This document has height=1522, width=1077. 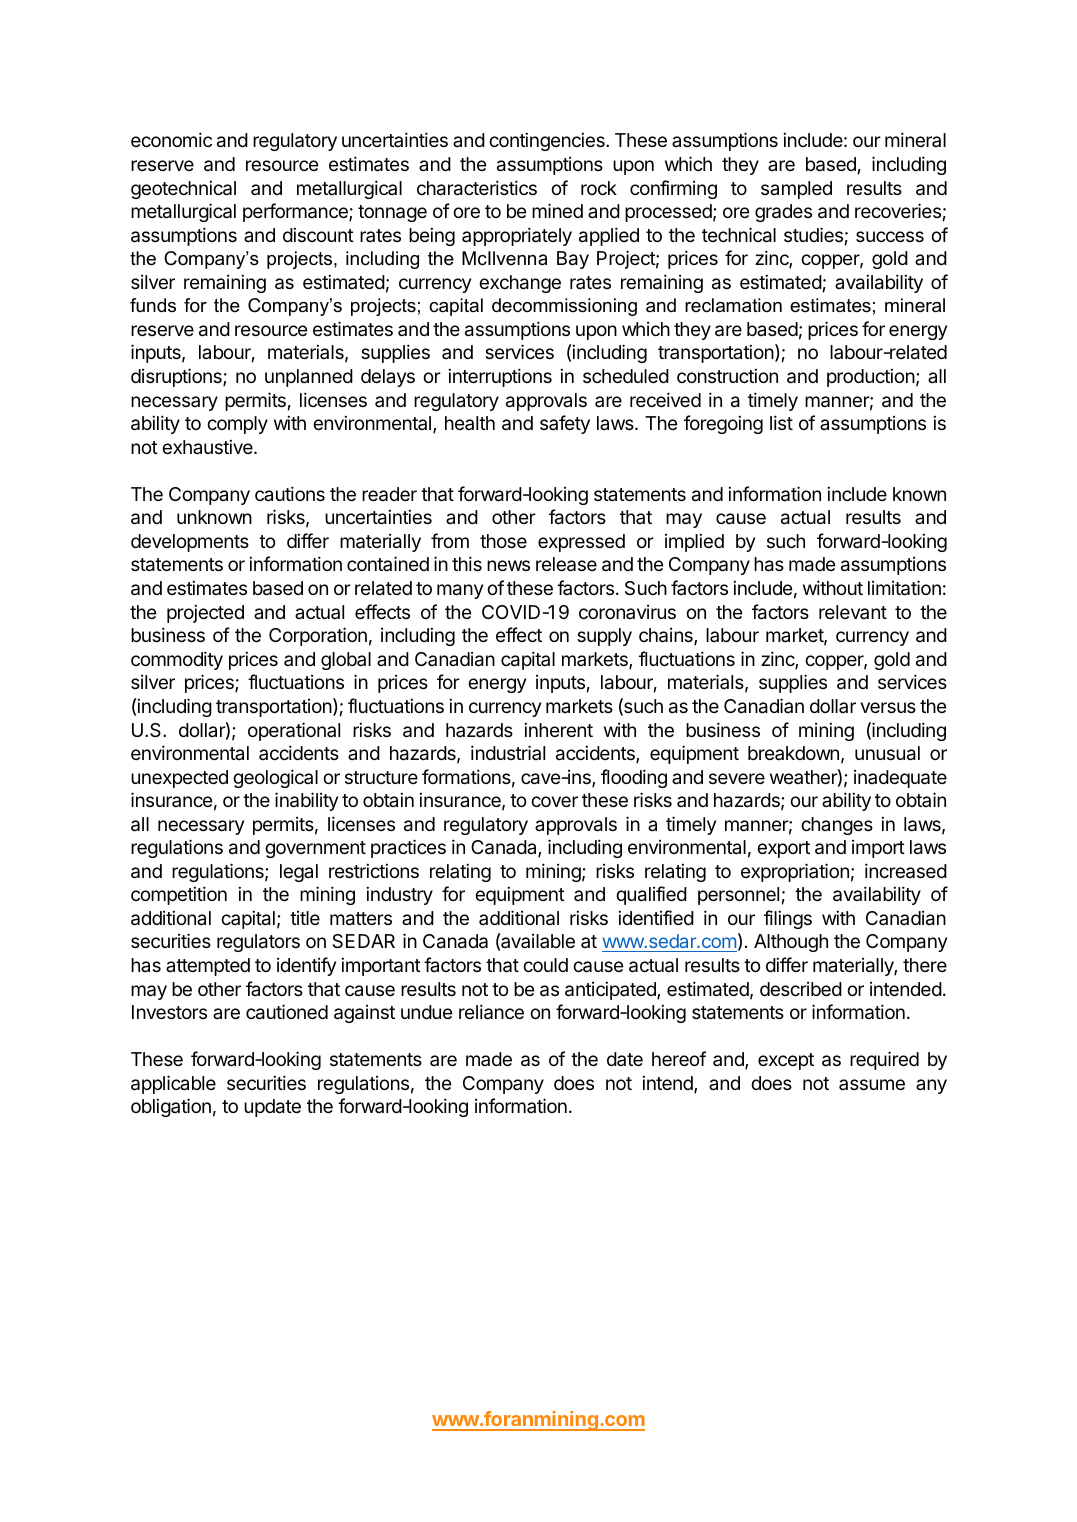 What do you see at coordinates (604, 637) in the document?
I see `supply` at bounding box center [604, 637].
